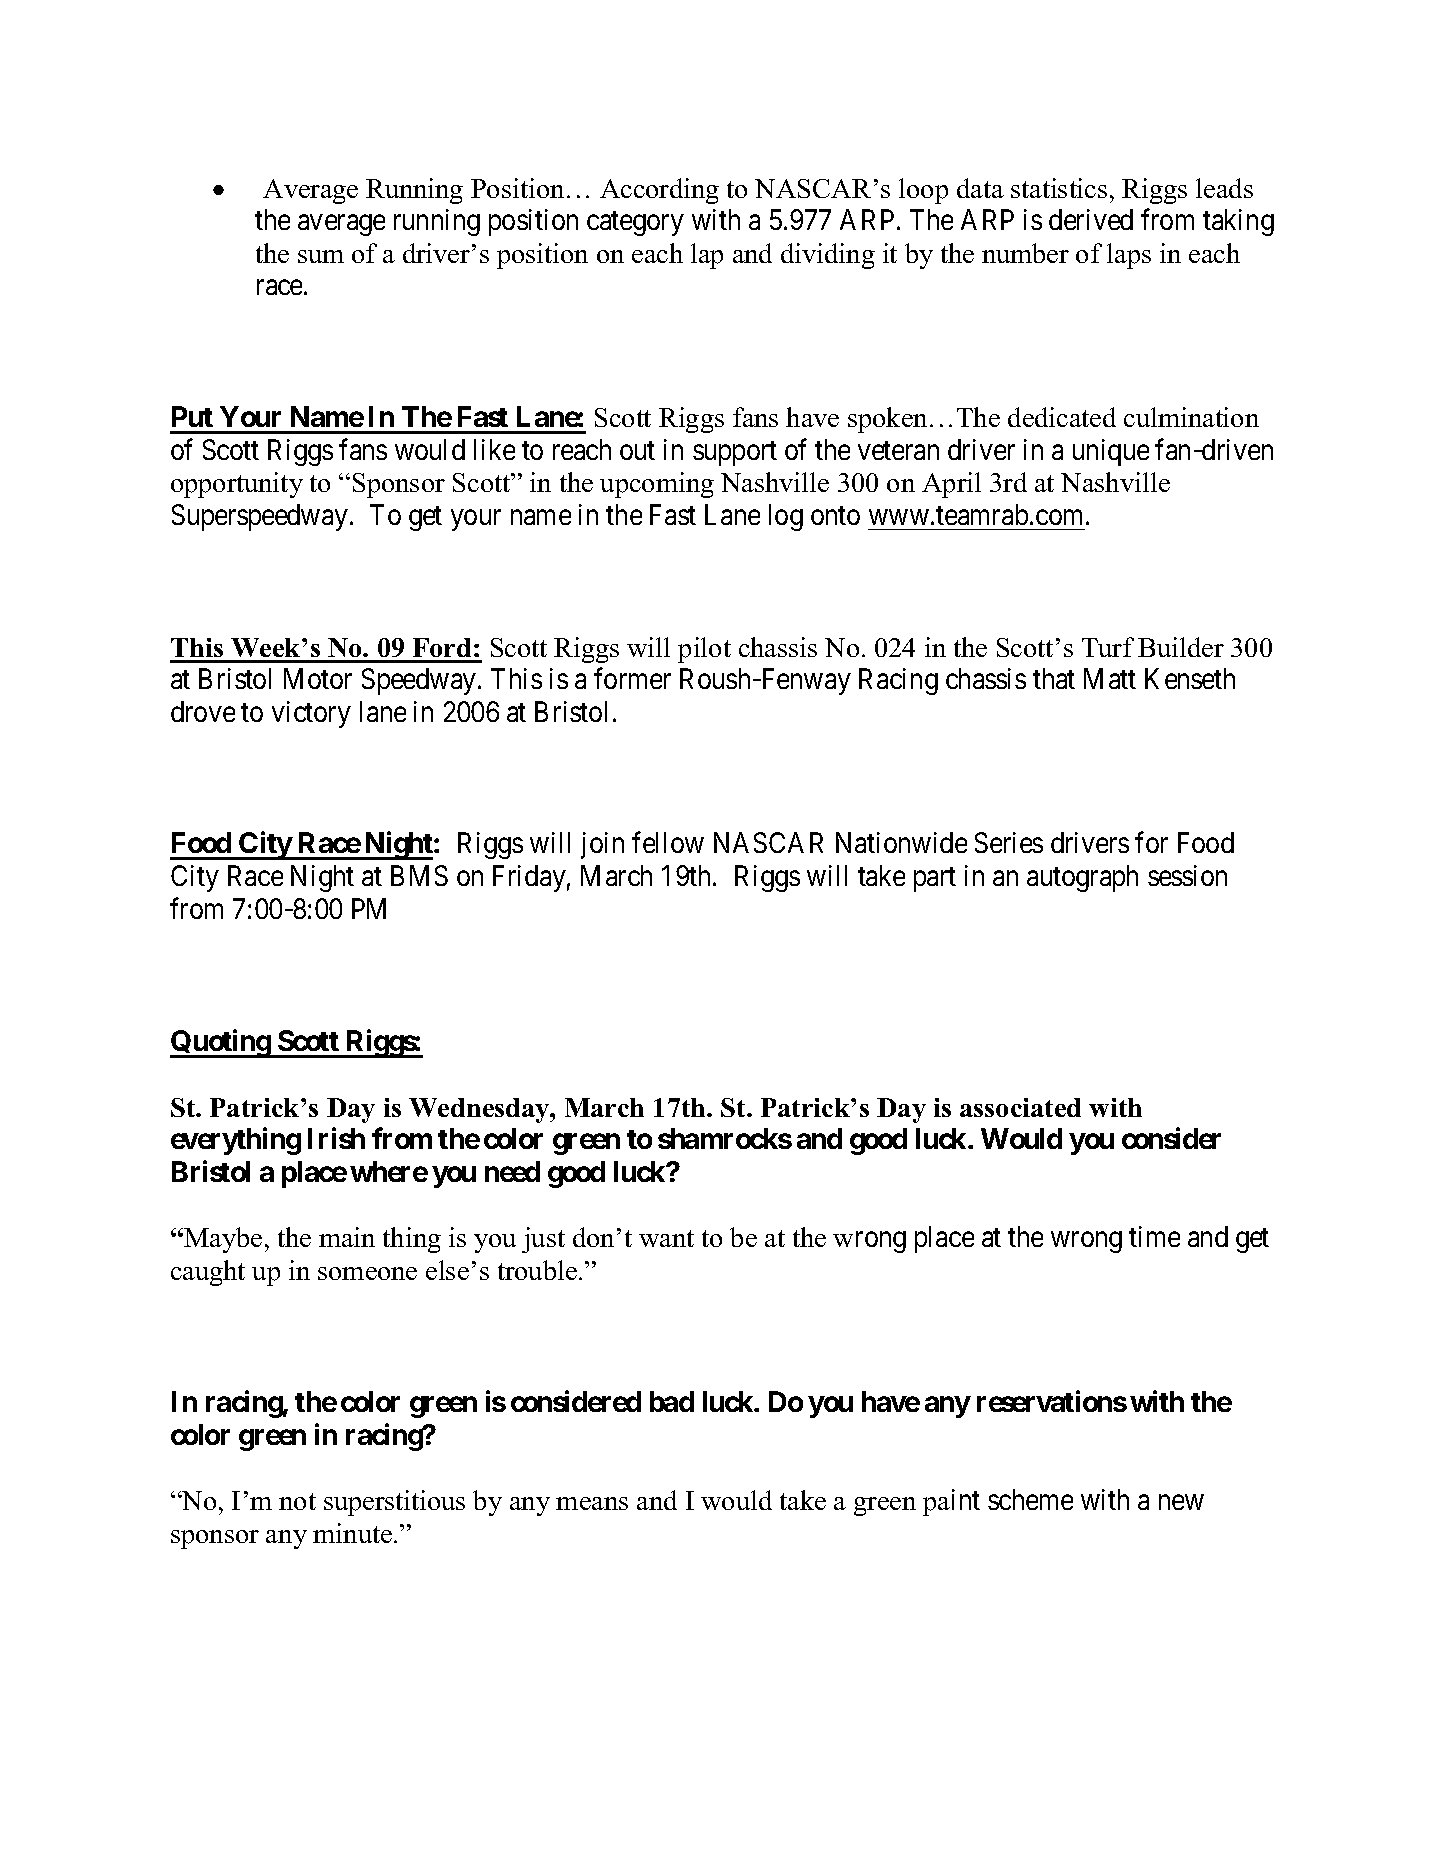  Describe the element at coordinates (321, 256) in the screenshot. I see `sum` at that location.
